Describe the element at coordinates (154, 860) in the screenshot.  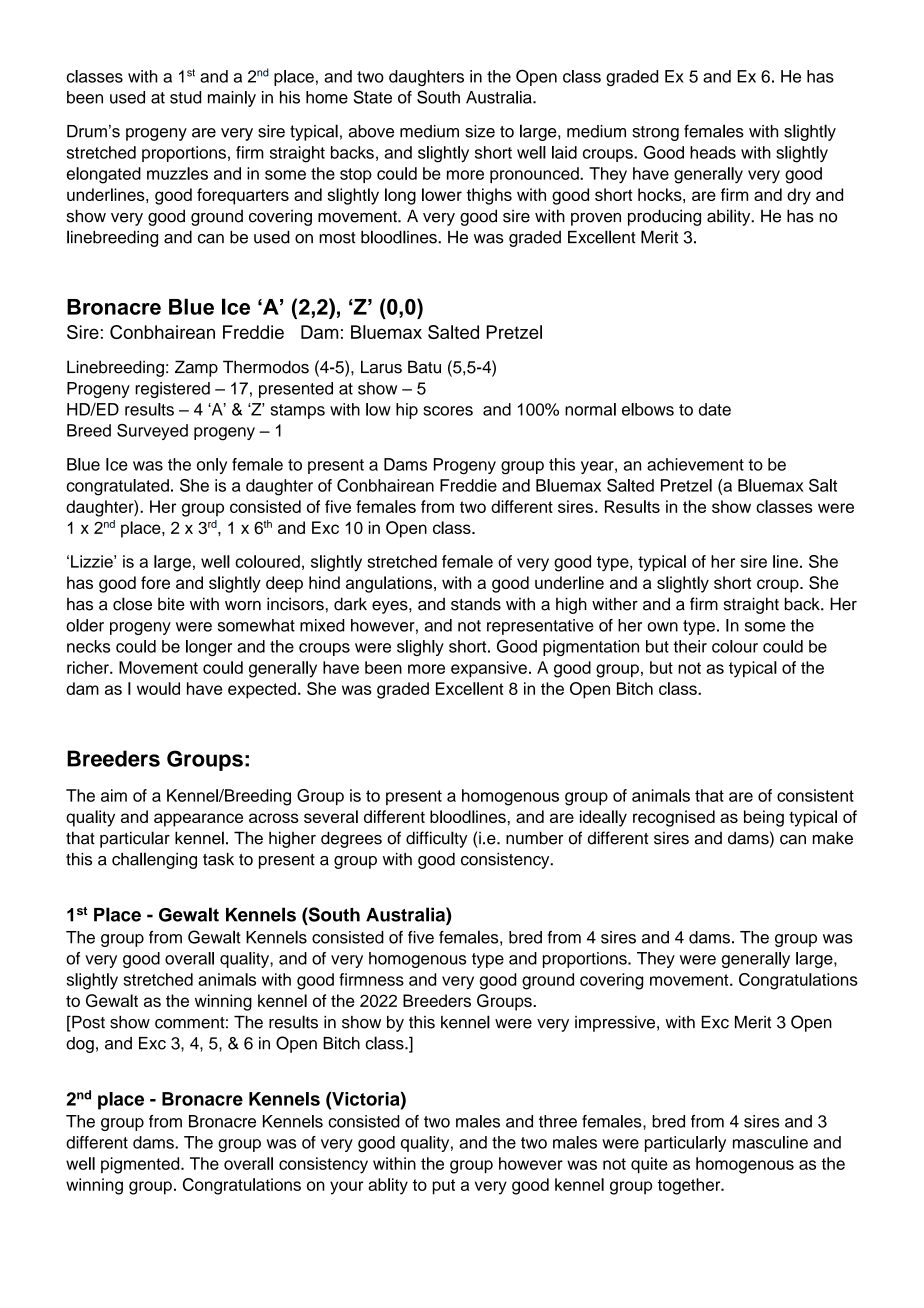
I see `challenging` at that location.
